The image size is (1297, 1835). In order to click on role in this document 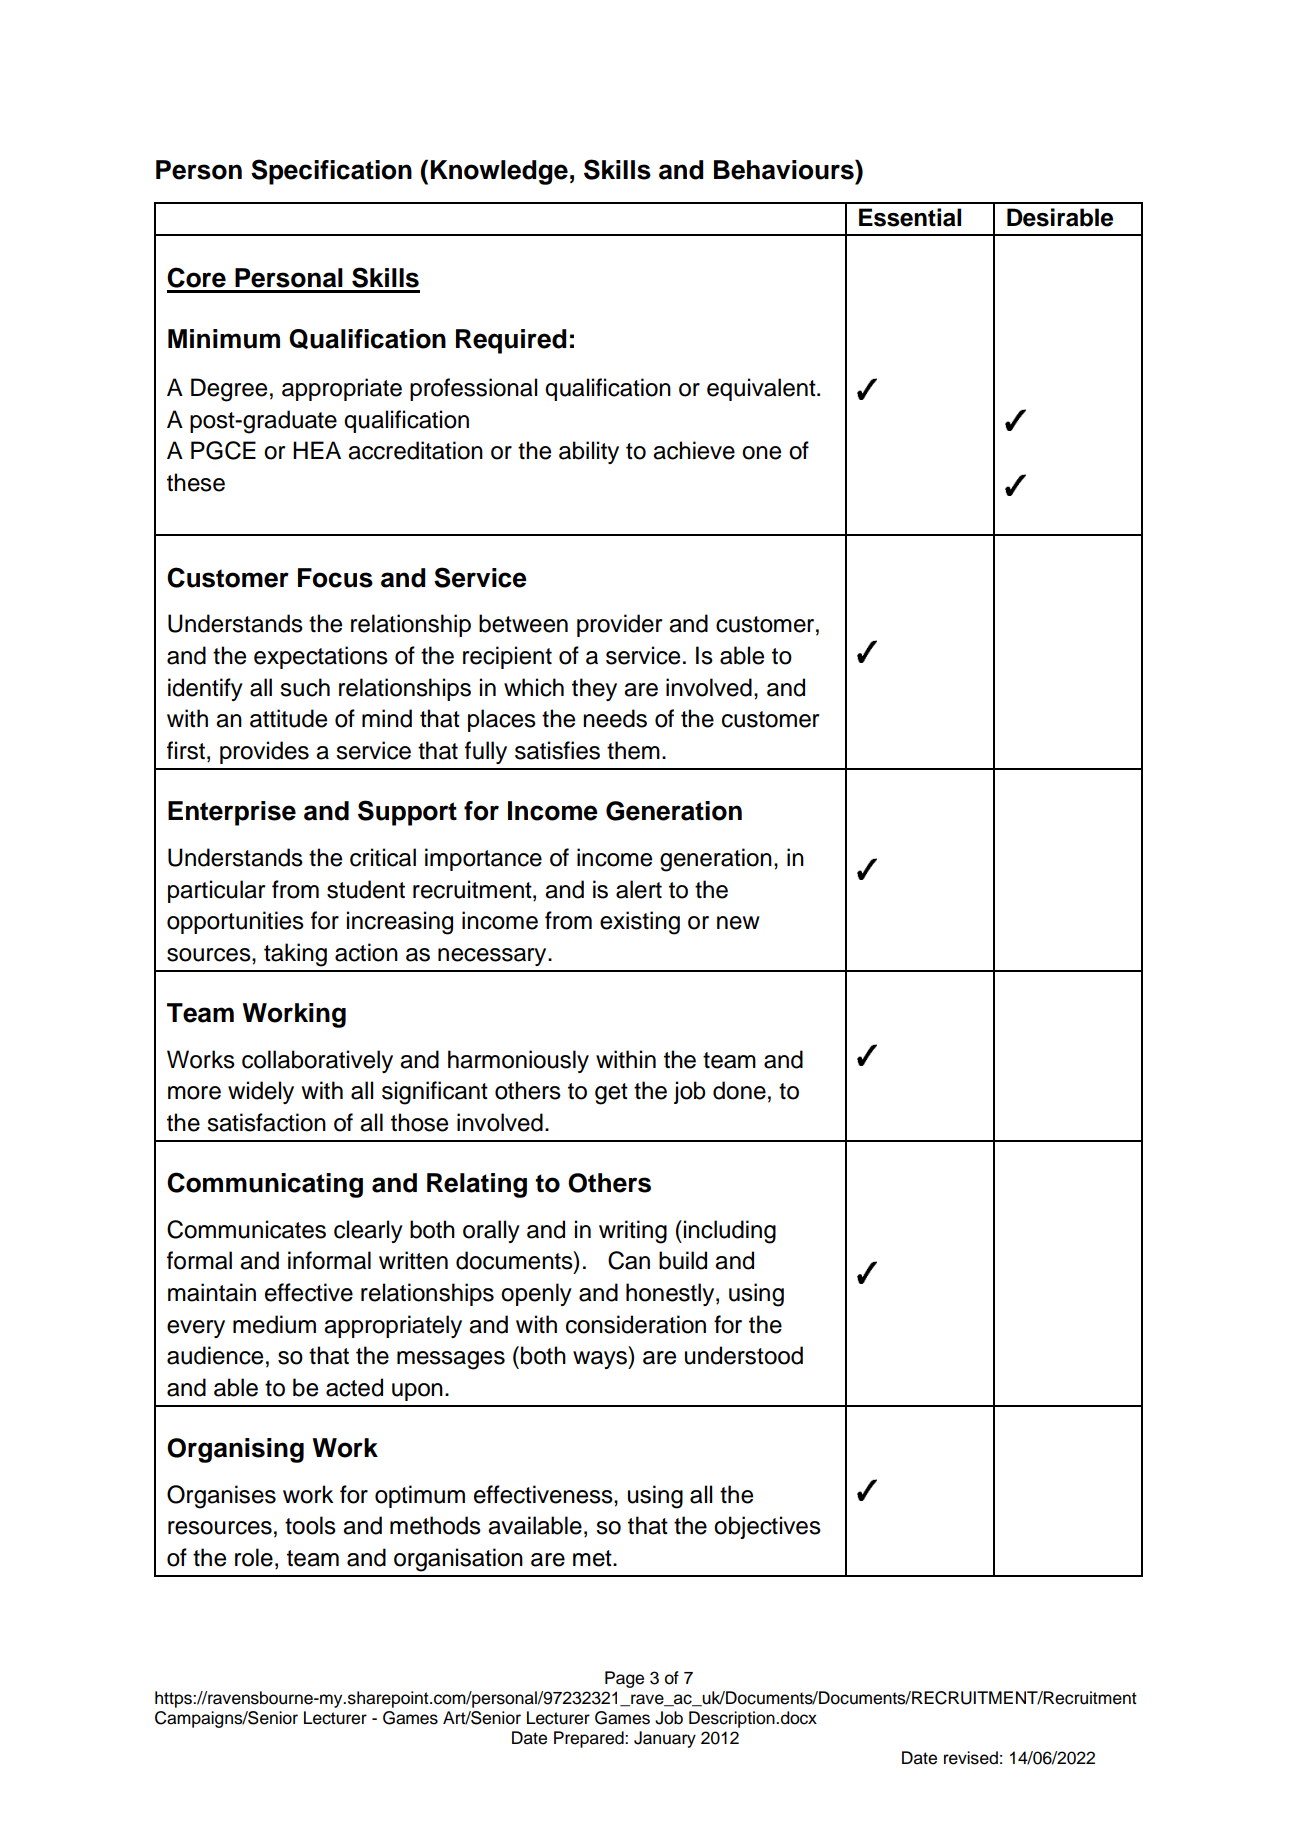, I will do `click(254, 1557)`.
